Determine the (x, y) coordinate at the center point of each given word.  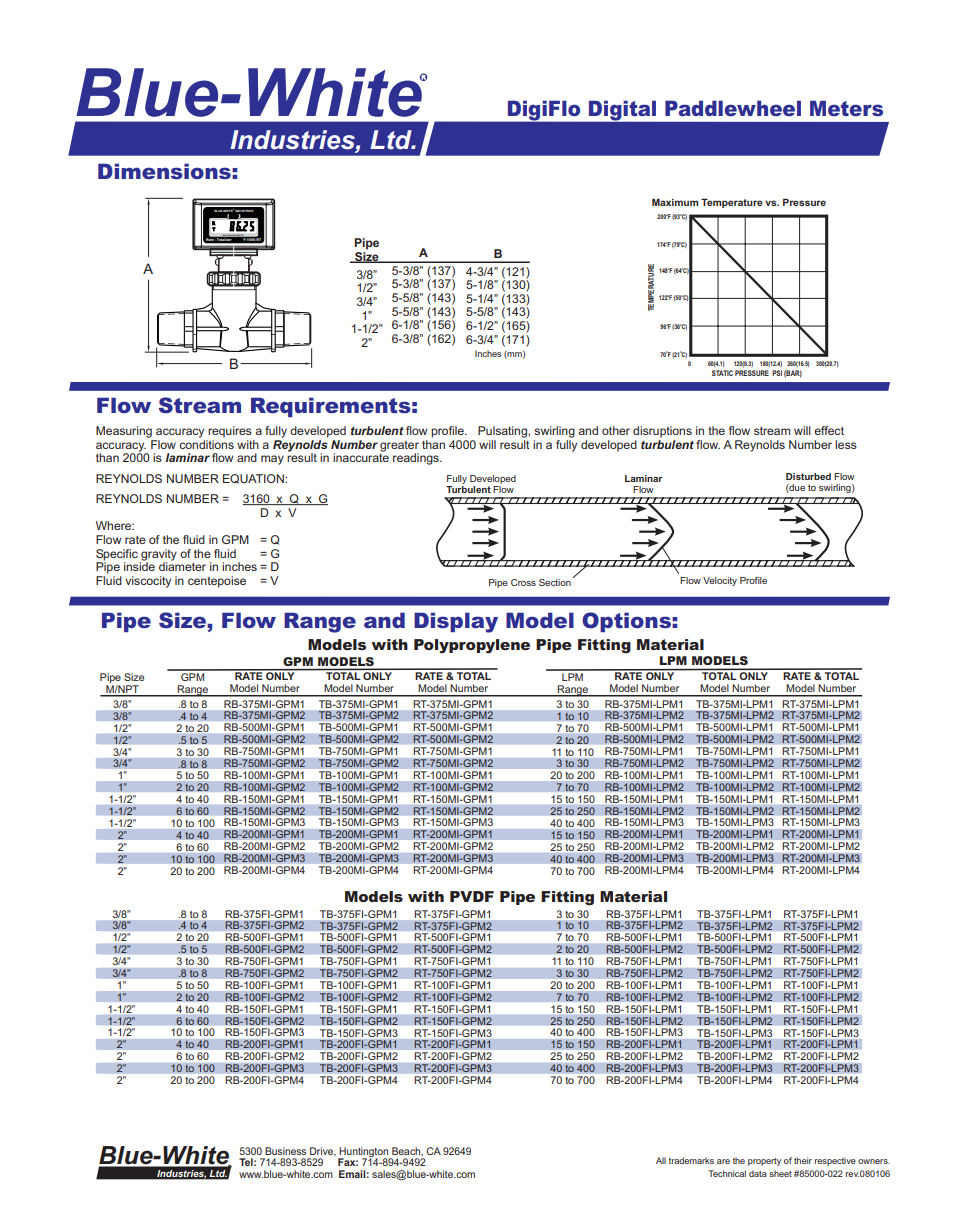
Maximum (675, 202)
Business (285, 1151)
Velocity (720, 581)
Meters (846, 108)
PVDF (472, 896)
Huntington (364, 1153)
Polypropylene (472, 646)
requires (230, 432)
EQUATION (254, 479)
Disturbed (808, 476)
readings (417, 459)
